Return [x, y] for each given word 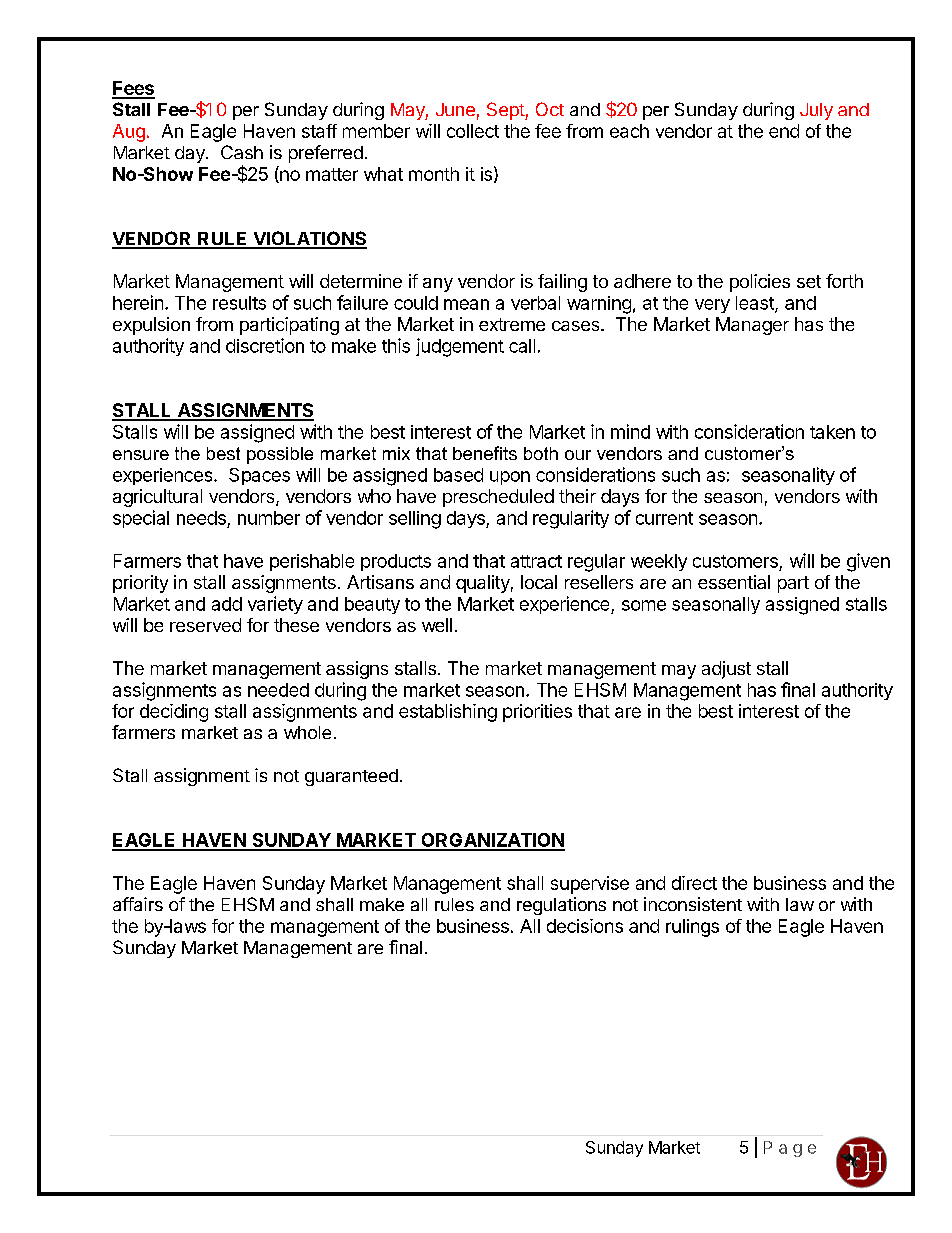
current [664, 518]
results [239, 303]
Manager [752, 326]
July [816, 111]
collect [473, 131]
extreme [512, 324]
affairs [138, 904]
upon [510, 478]
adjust [726, 670]
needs [201, 518]
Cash [242, 152]
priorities [537, 713]
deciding [174, 713]
